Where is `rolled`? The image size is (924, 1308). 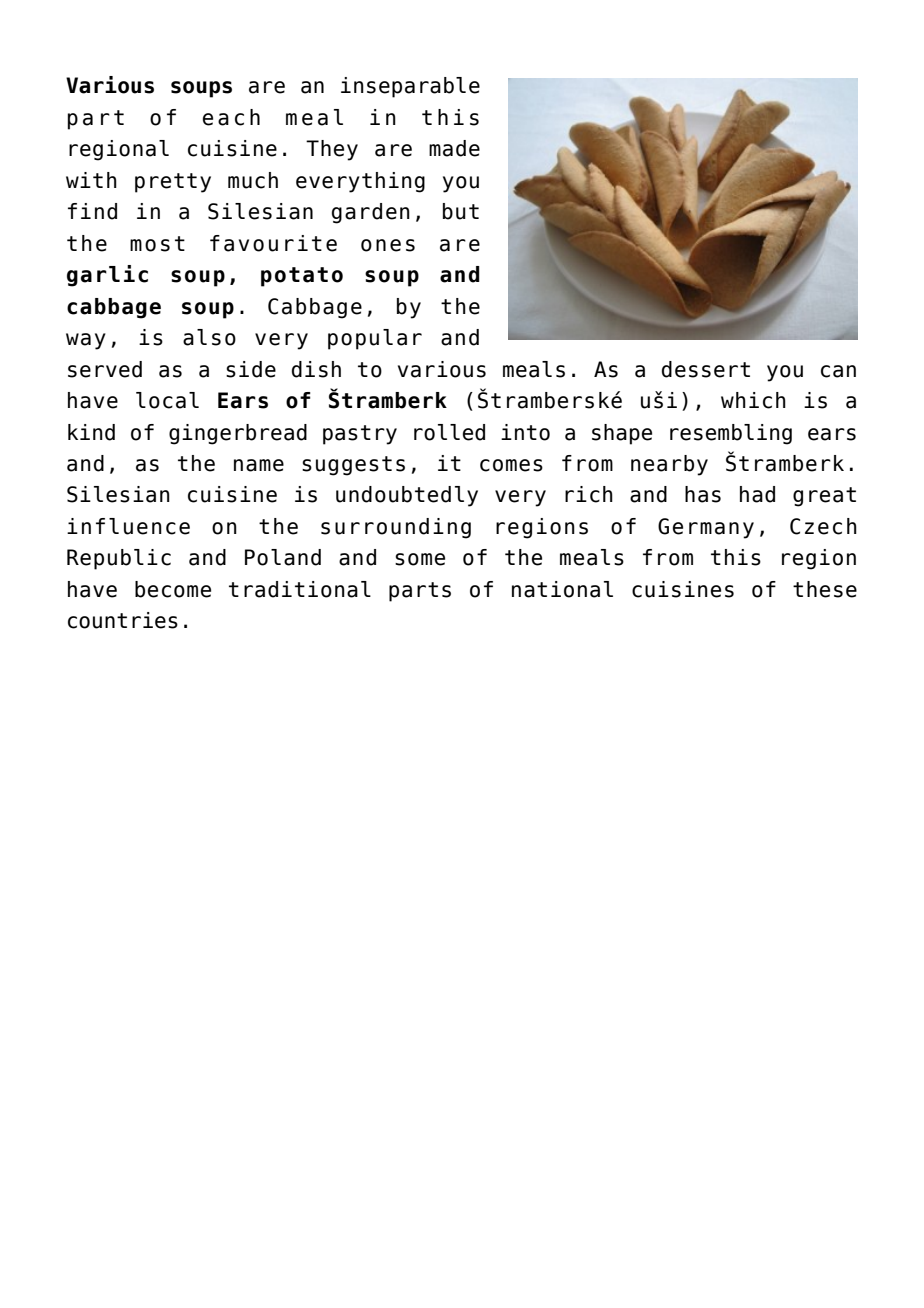
rolled is located at coordinates (449, 432).
